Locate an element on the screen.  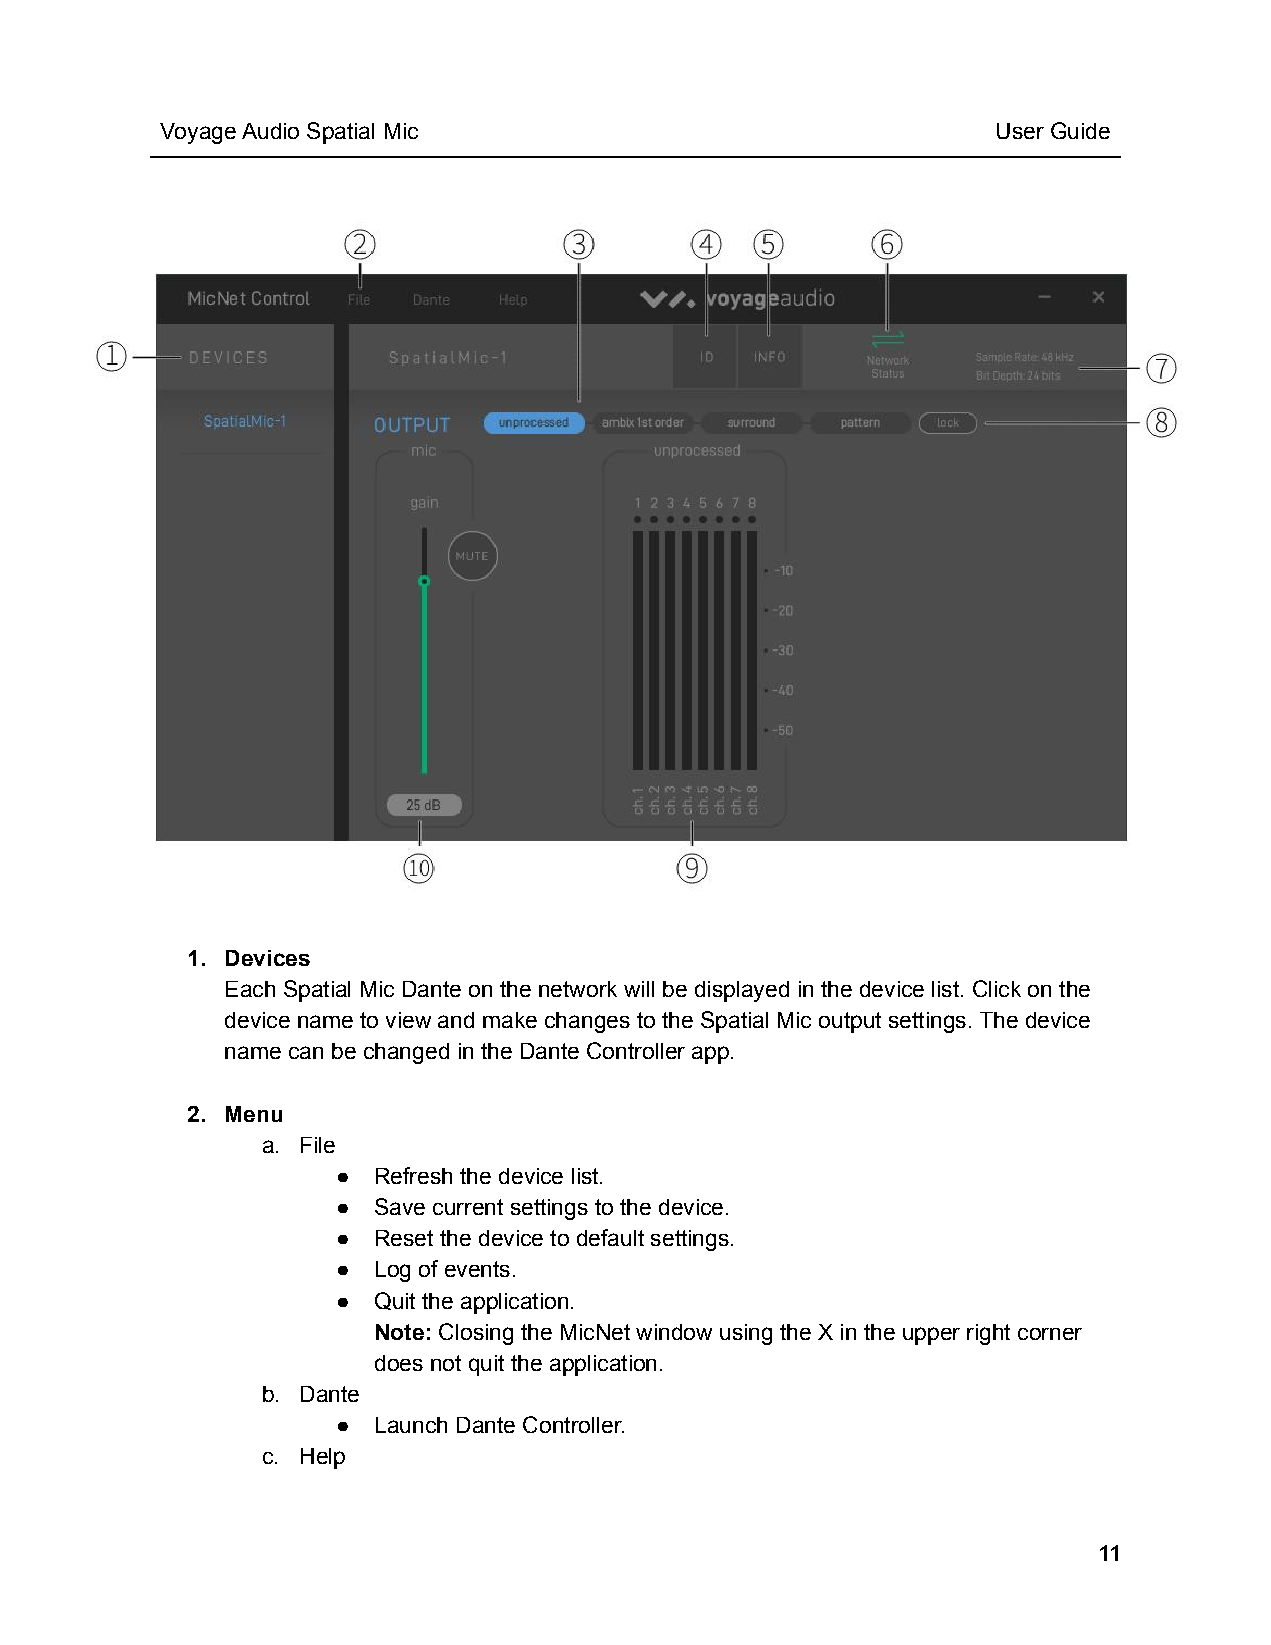
Each is located at coordinates (250, 989).
